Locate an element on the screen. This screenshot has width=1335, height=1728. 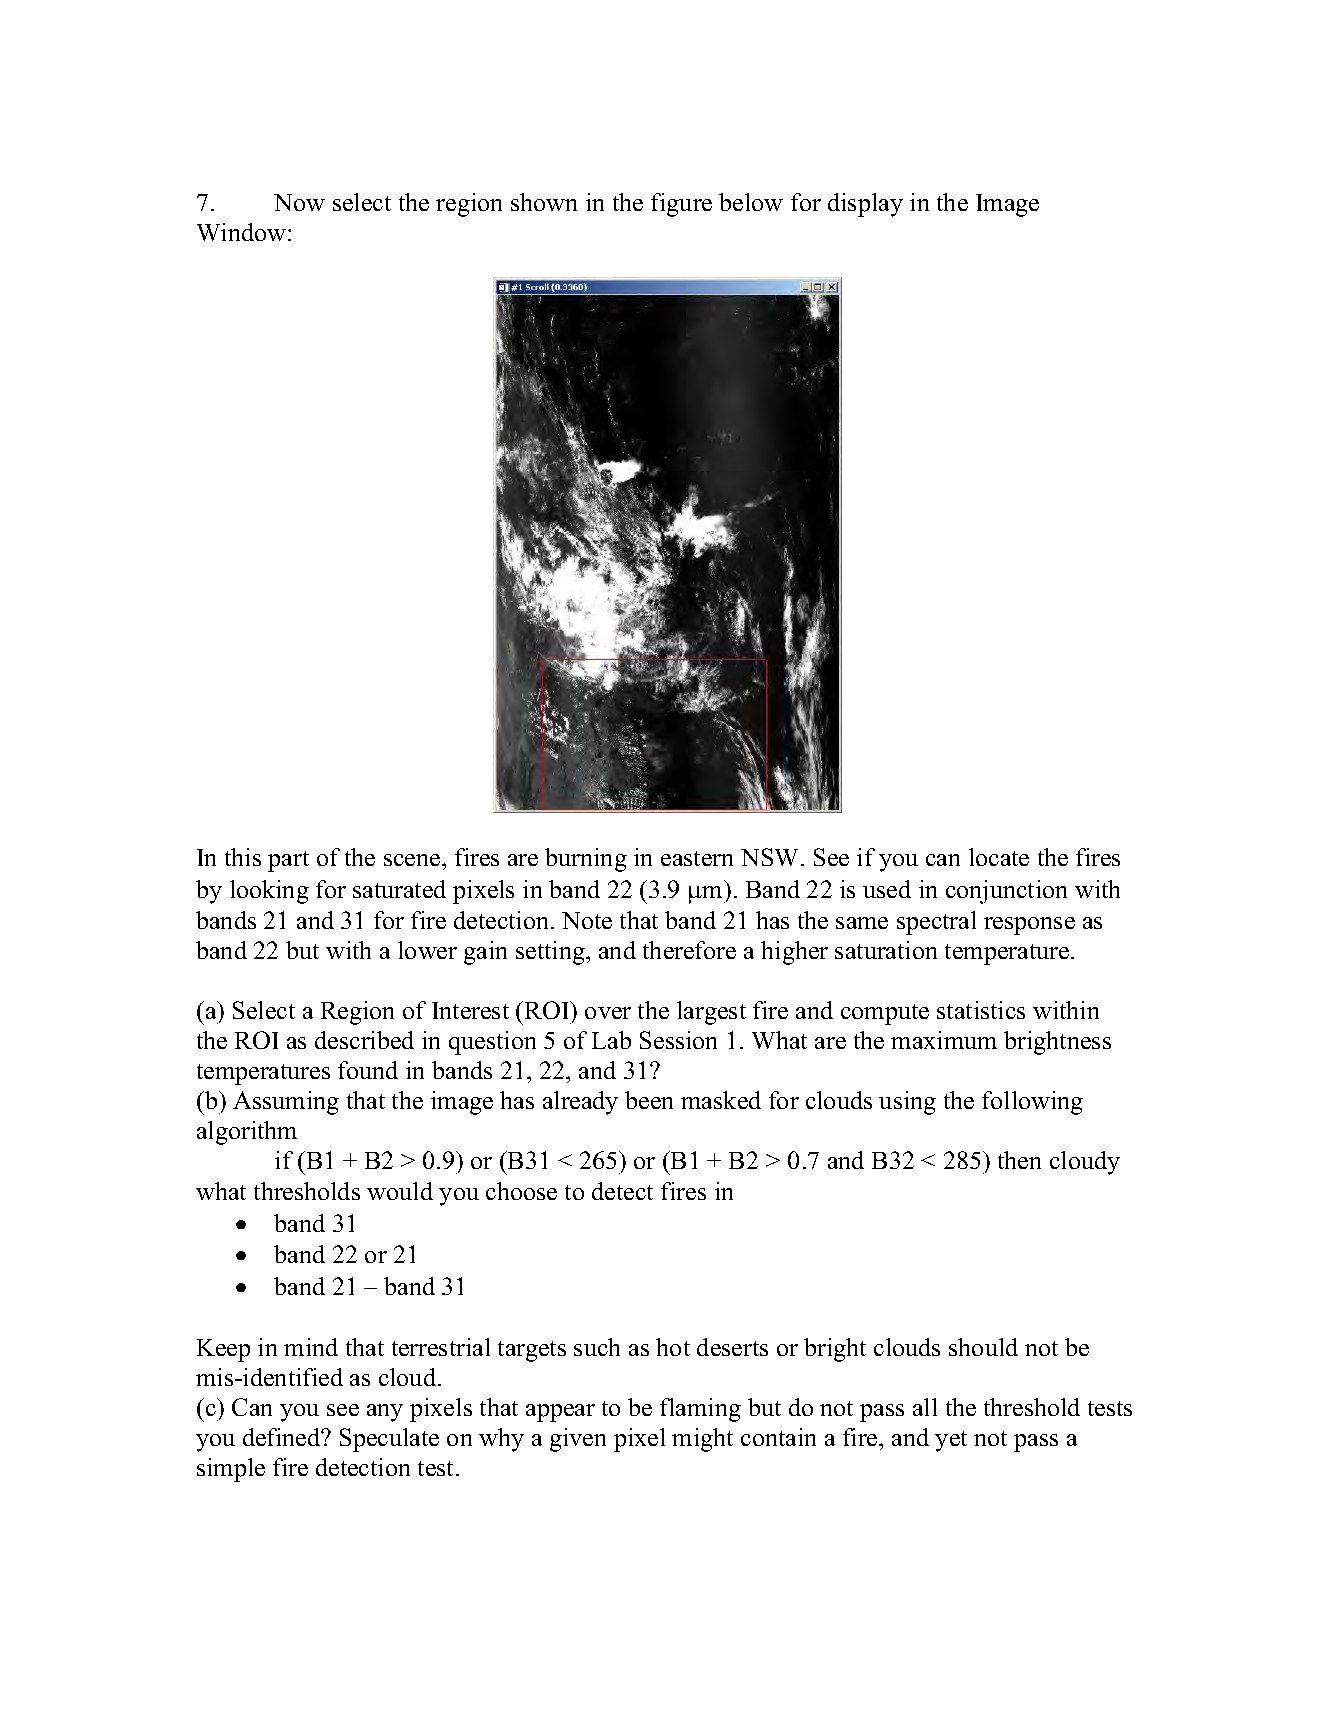
any is located at coordinates (385, 1413).
